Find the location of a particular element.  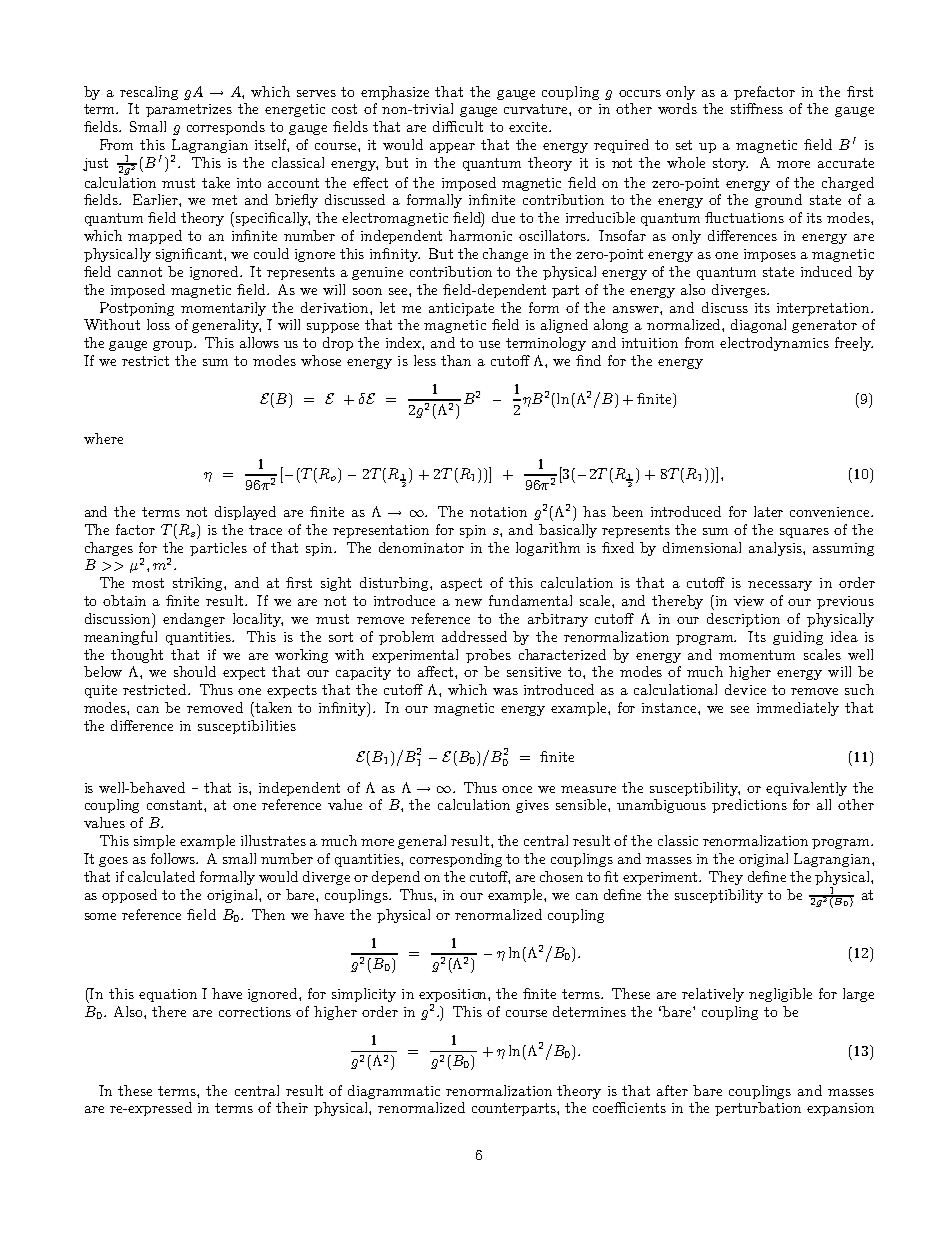

difficult is located at coordinates (458, 126).
